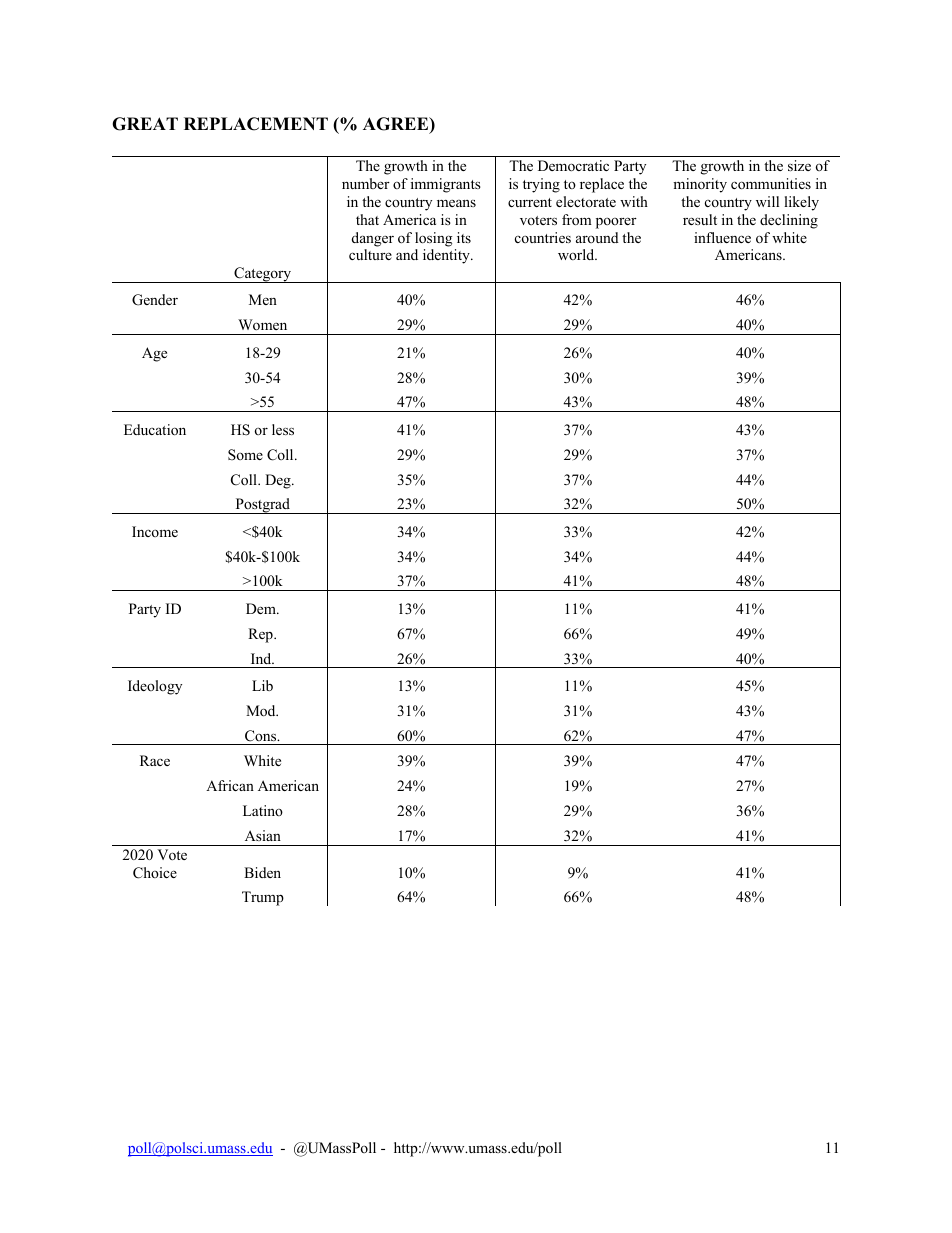 This screenshot has height=1233, width=952. What do you see at coordinates (279, 481) in the screenshot?
I see `Deg` at bounding box center [279, 481].
